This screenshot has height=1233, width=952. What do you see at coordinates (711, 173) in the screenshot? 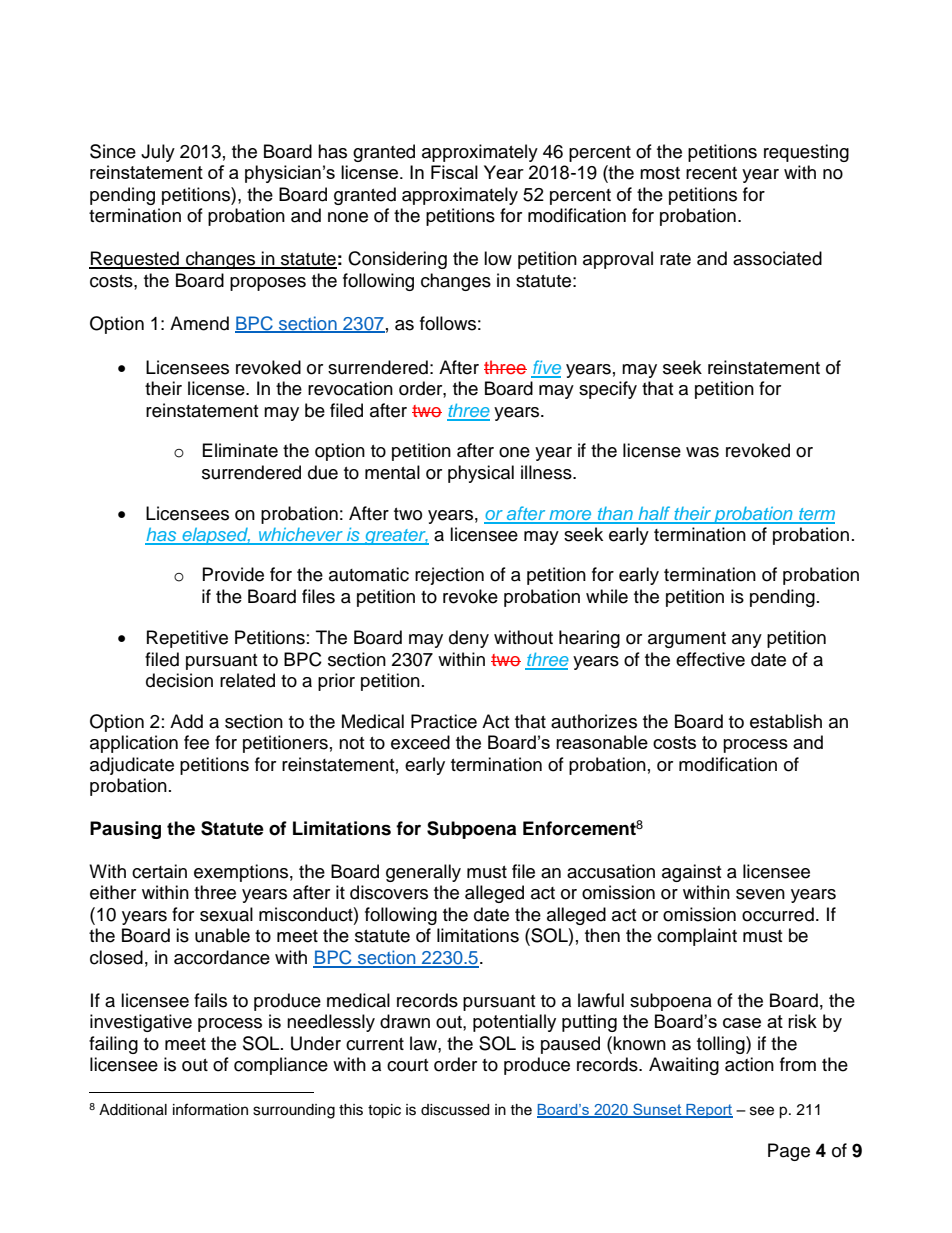
I see `recent` at bounding box center [711, 173].
